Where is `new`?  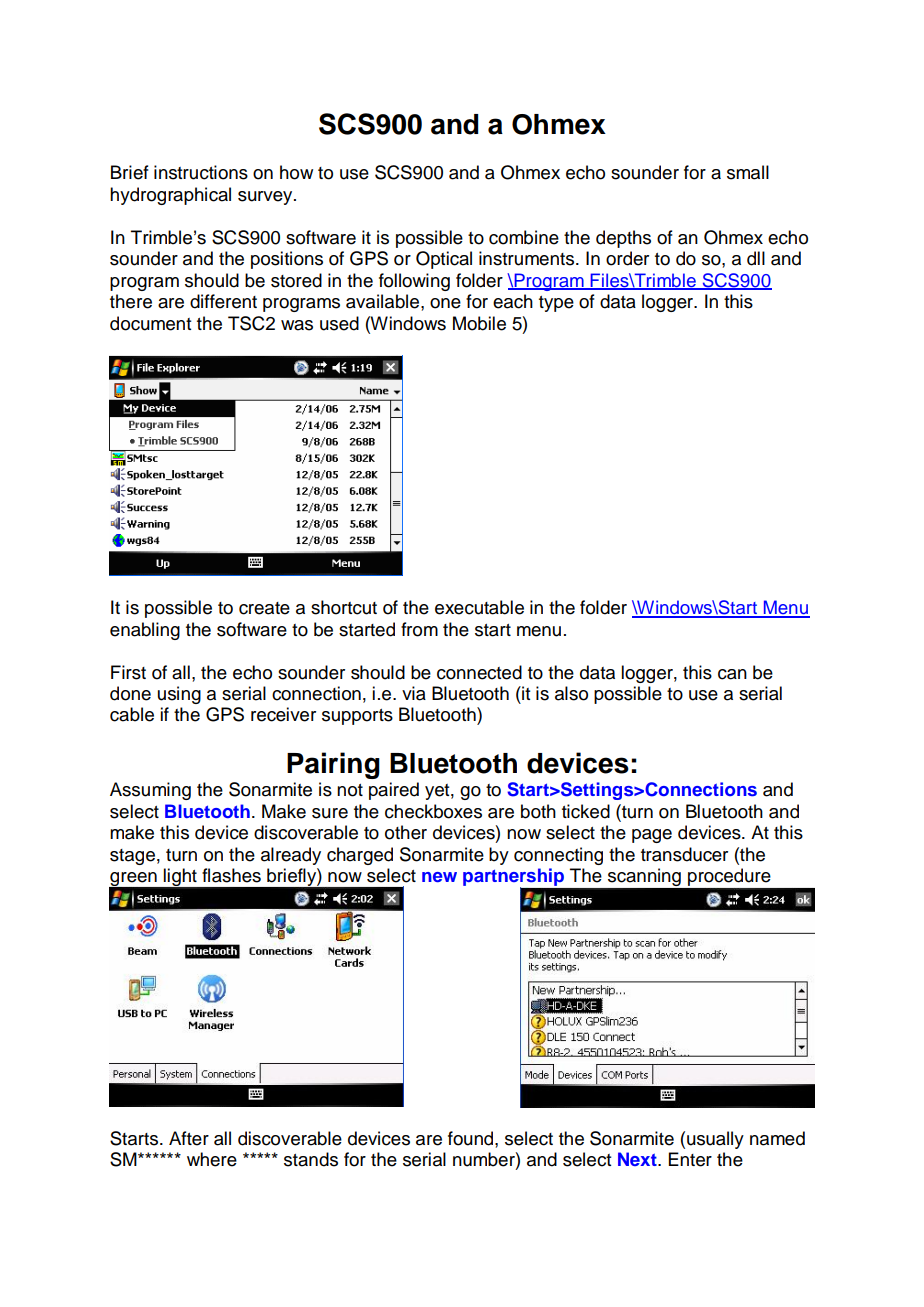
new is located at coordinates (439, 877).
